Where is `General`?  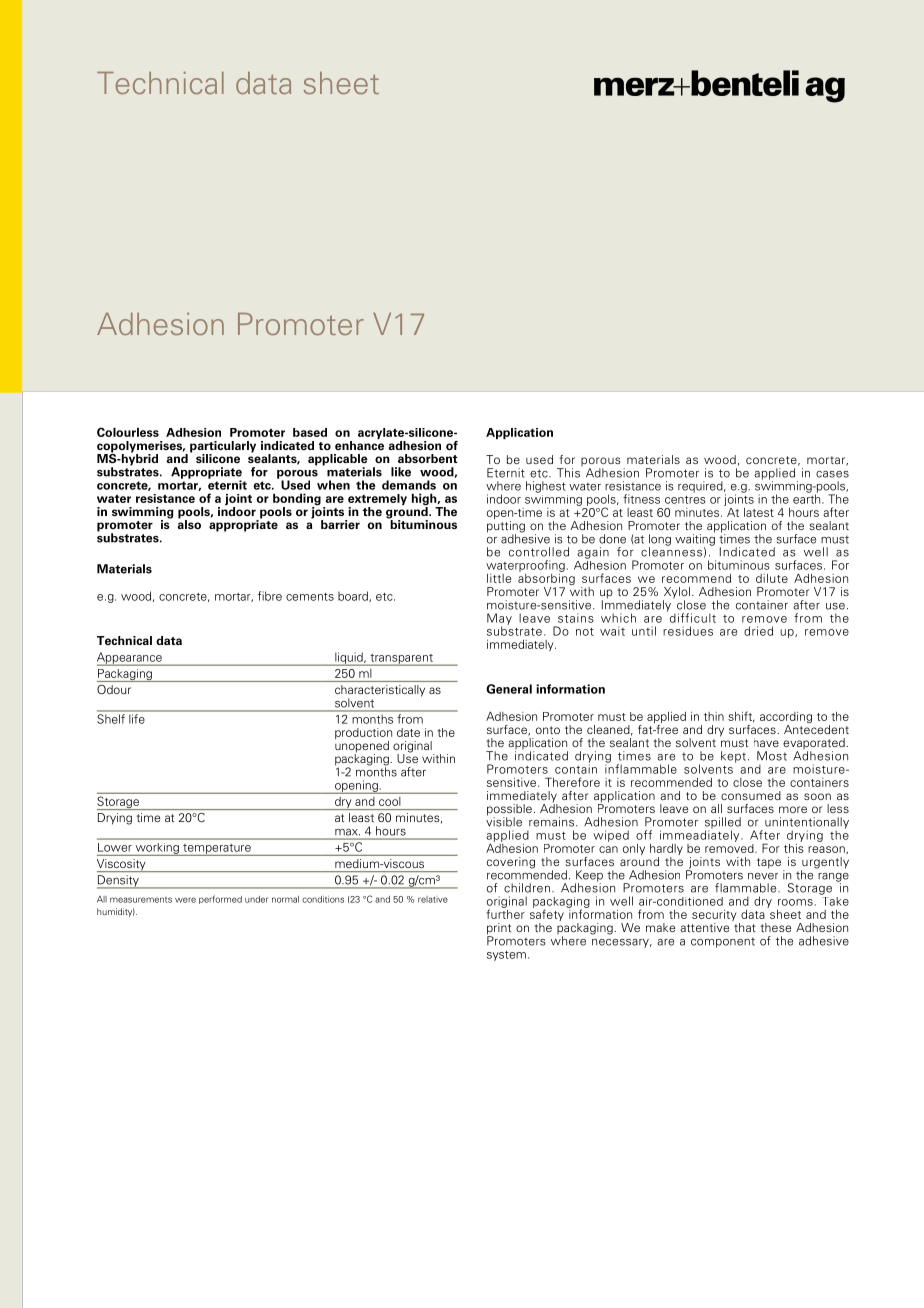
General is located at coordinates (509, 689).
